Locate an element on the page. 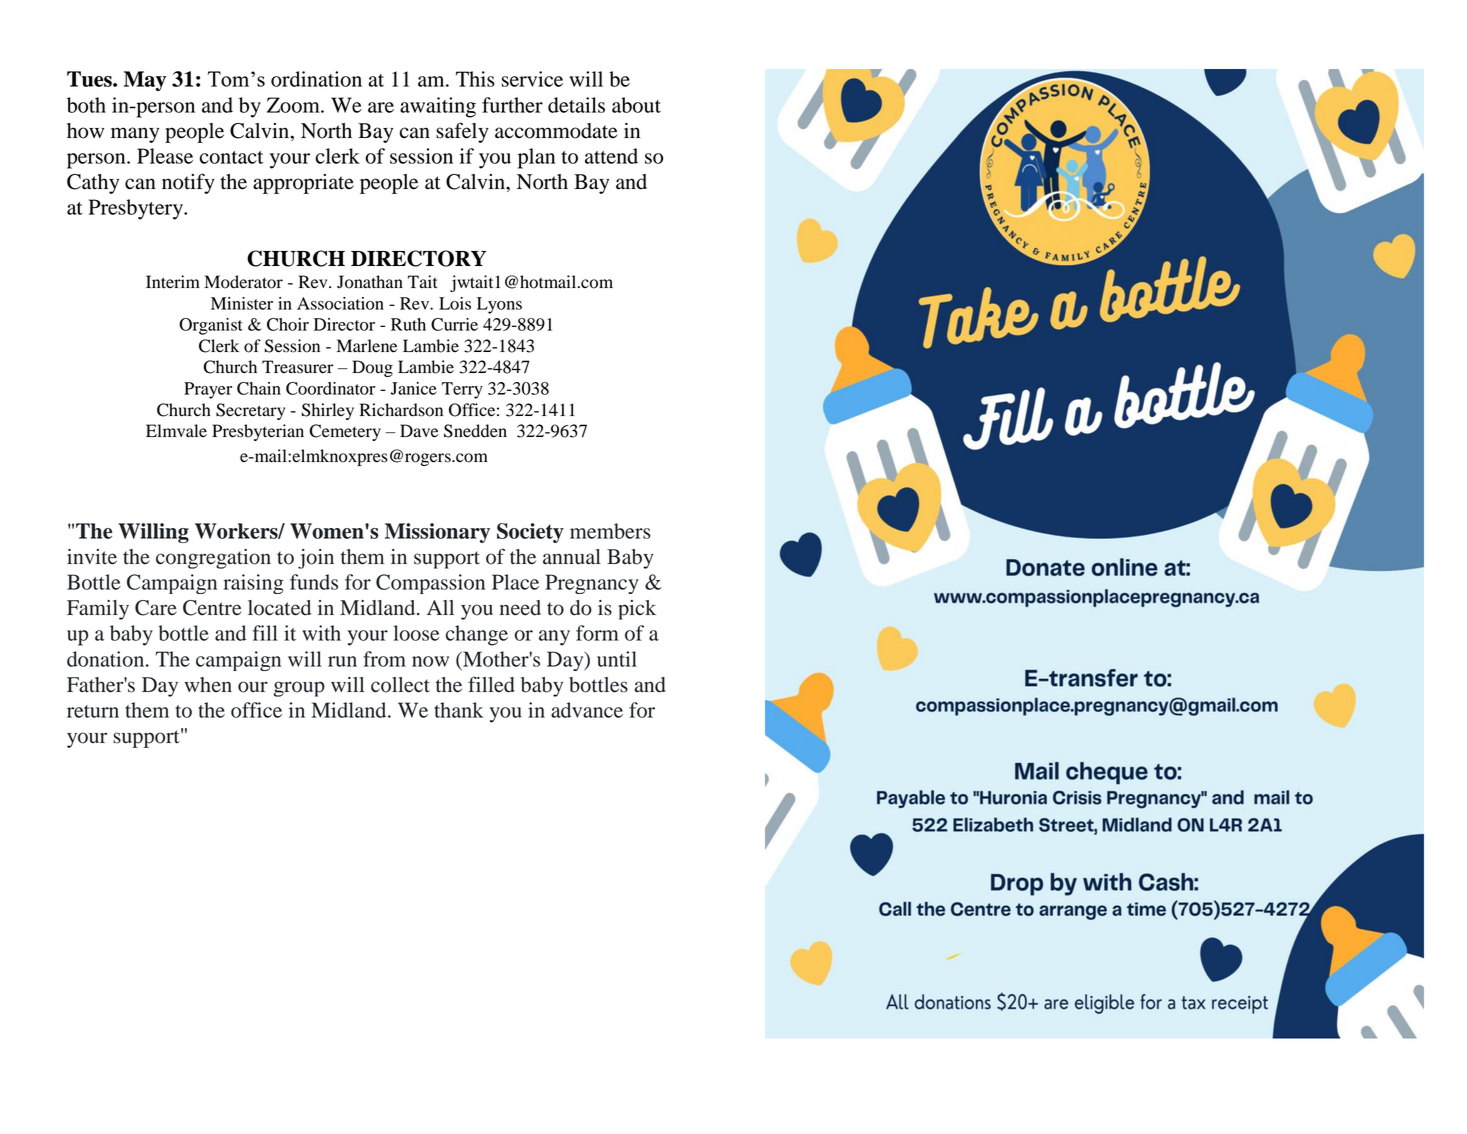 The width and height of the document is (1467, 1134). when is located at coordinates (208, 685).
